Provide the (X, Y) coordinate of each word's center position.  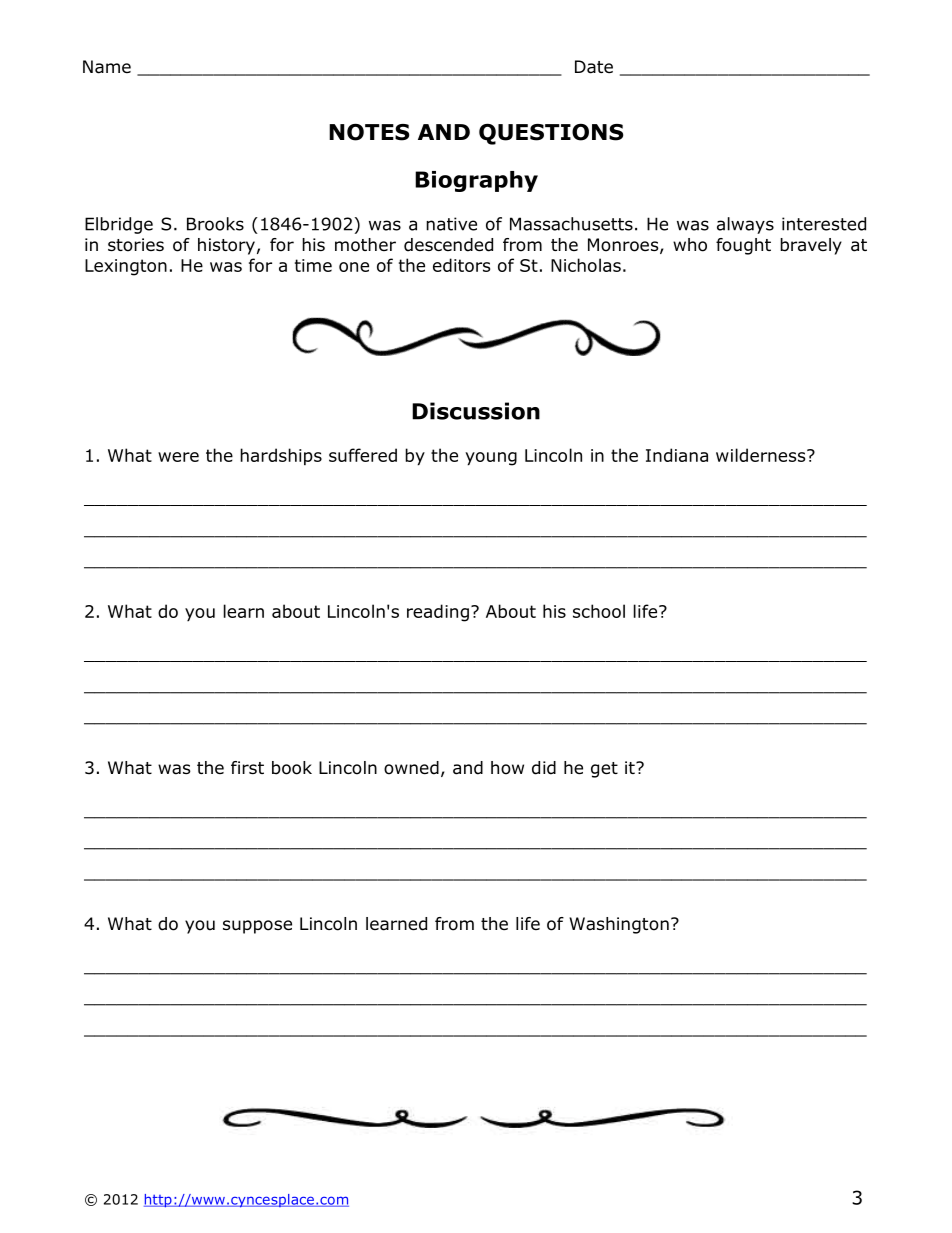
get (604, 770)
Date (594, 67)
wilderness (762, 455)
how (507, 768)
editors (461, 265)
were (178, 457)
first (247, 767)
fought (743, 246)
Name (107, 67)
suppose (257, 927)
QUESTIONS (551, 134)
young (491, 459)
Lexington (126, 267)
